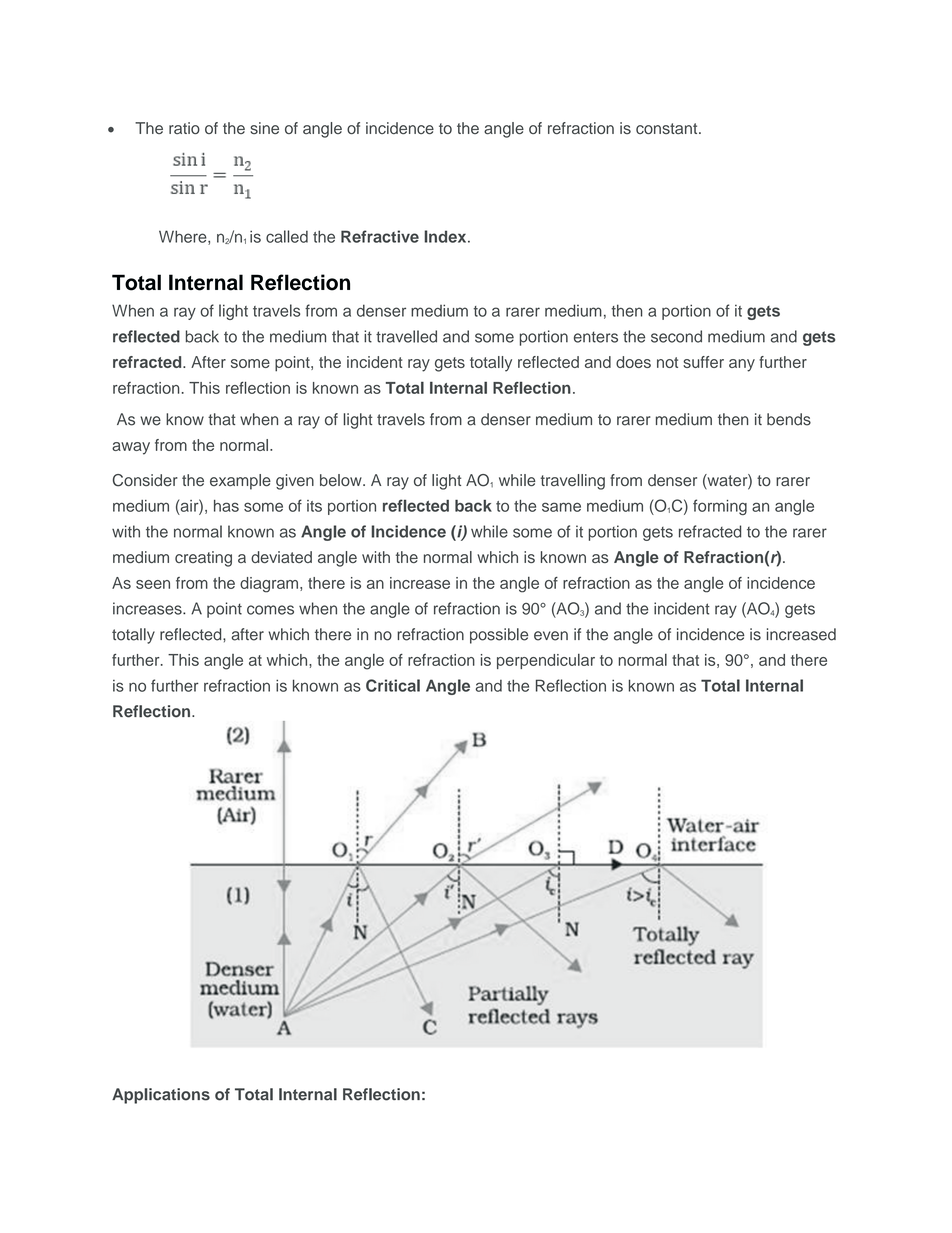 The image size is (952, 1233). What do you see at coordinates (546, 661) in the screenshot?
I see `perpendicular` at bounding box center [546, 661].
